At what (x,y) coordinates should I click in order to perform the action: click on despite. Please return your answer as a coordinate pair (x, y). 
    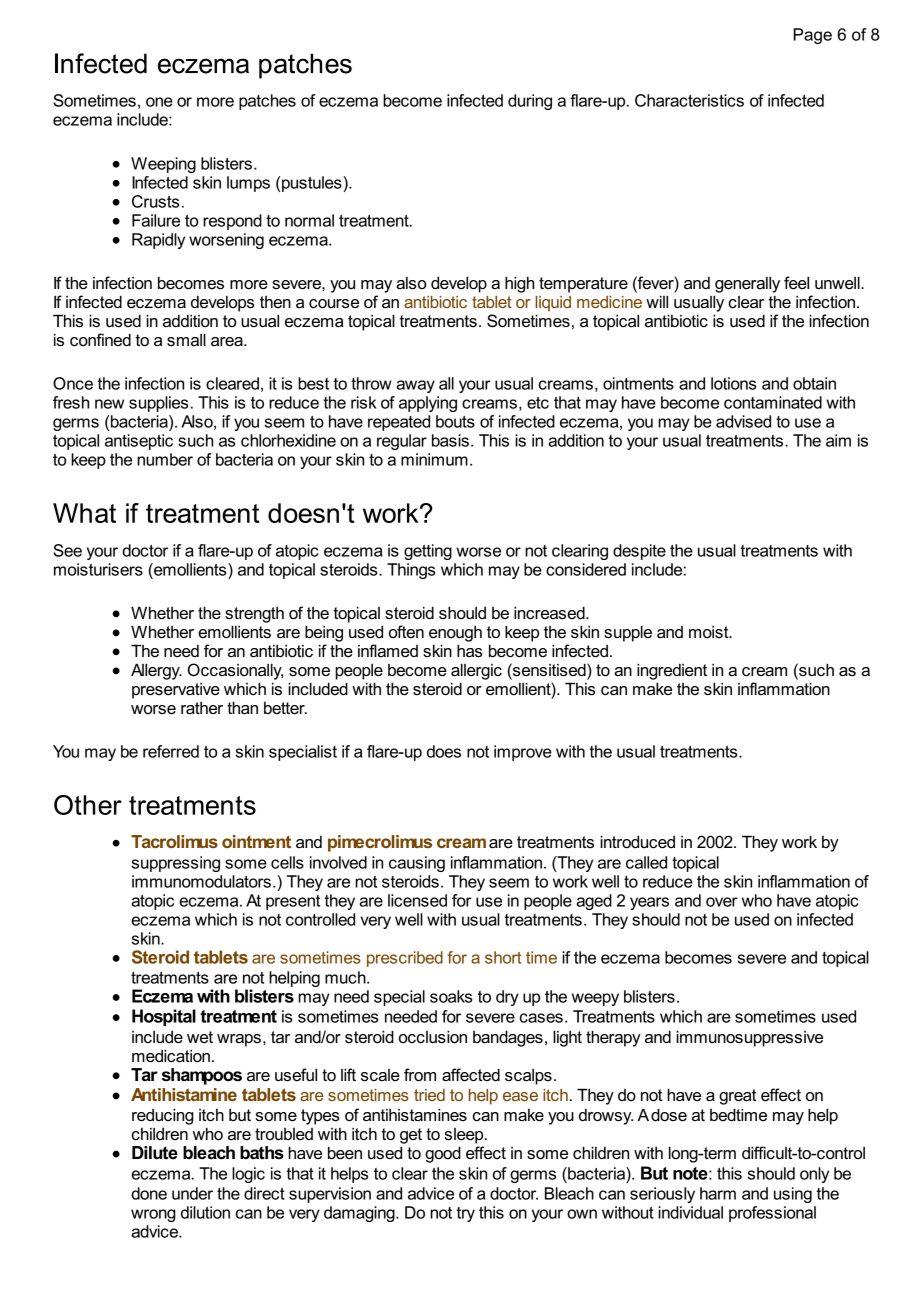
    Looking at the image, I should click on (639, 552).
